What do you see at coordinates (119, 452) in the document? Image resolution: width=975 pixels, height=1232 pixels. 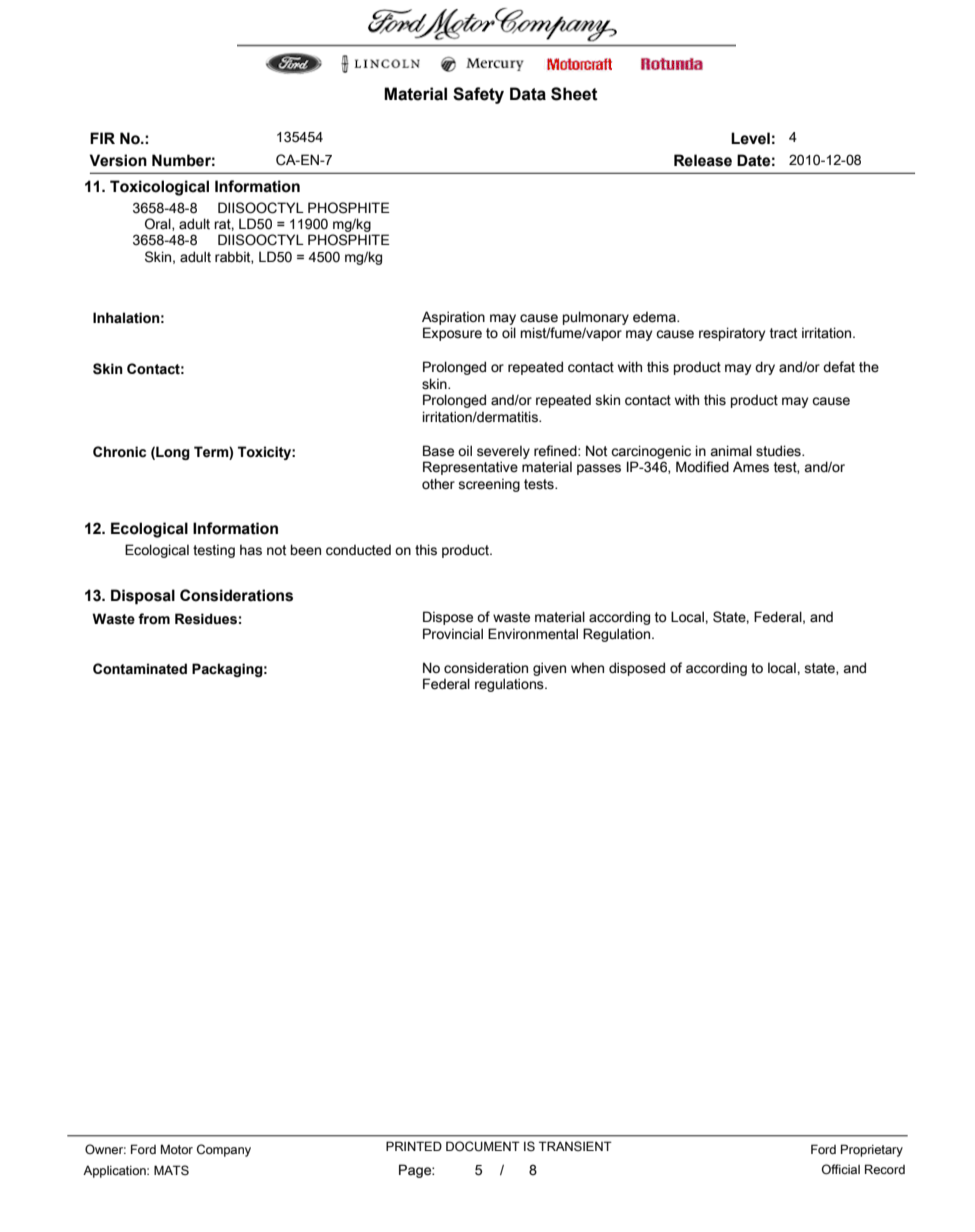 I see `Chronic` at bounding box center [119, 452].
